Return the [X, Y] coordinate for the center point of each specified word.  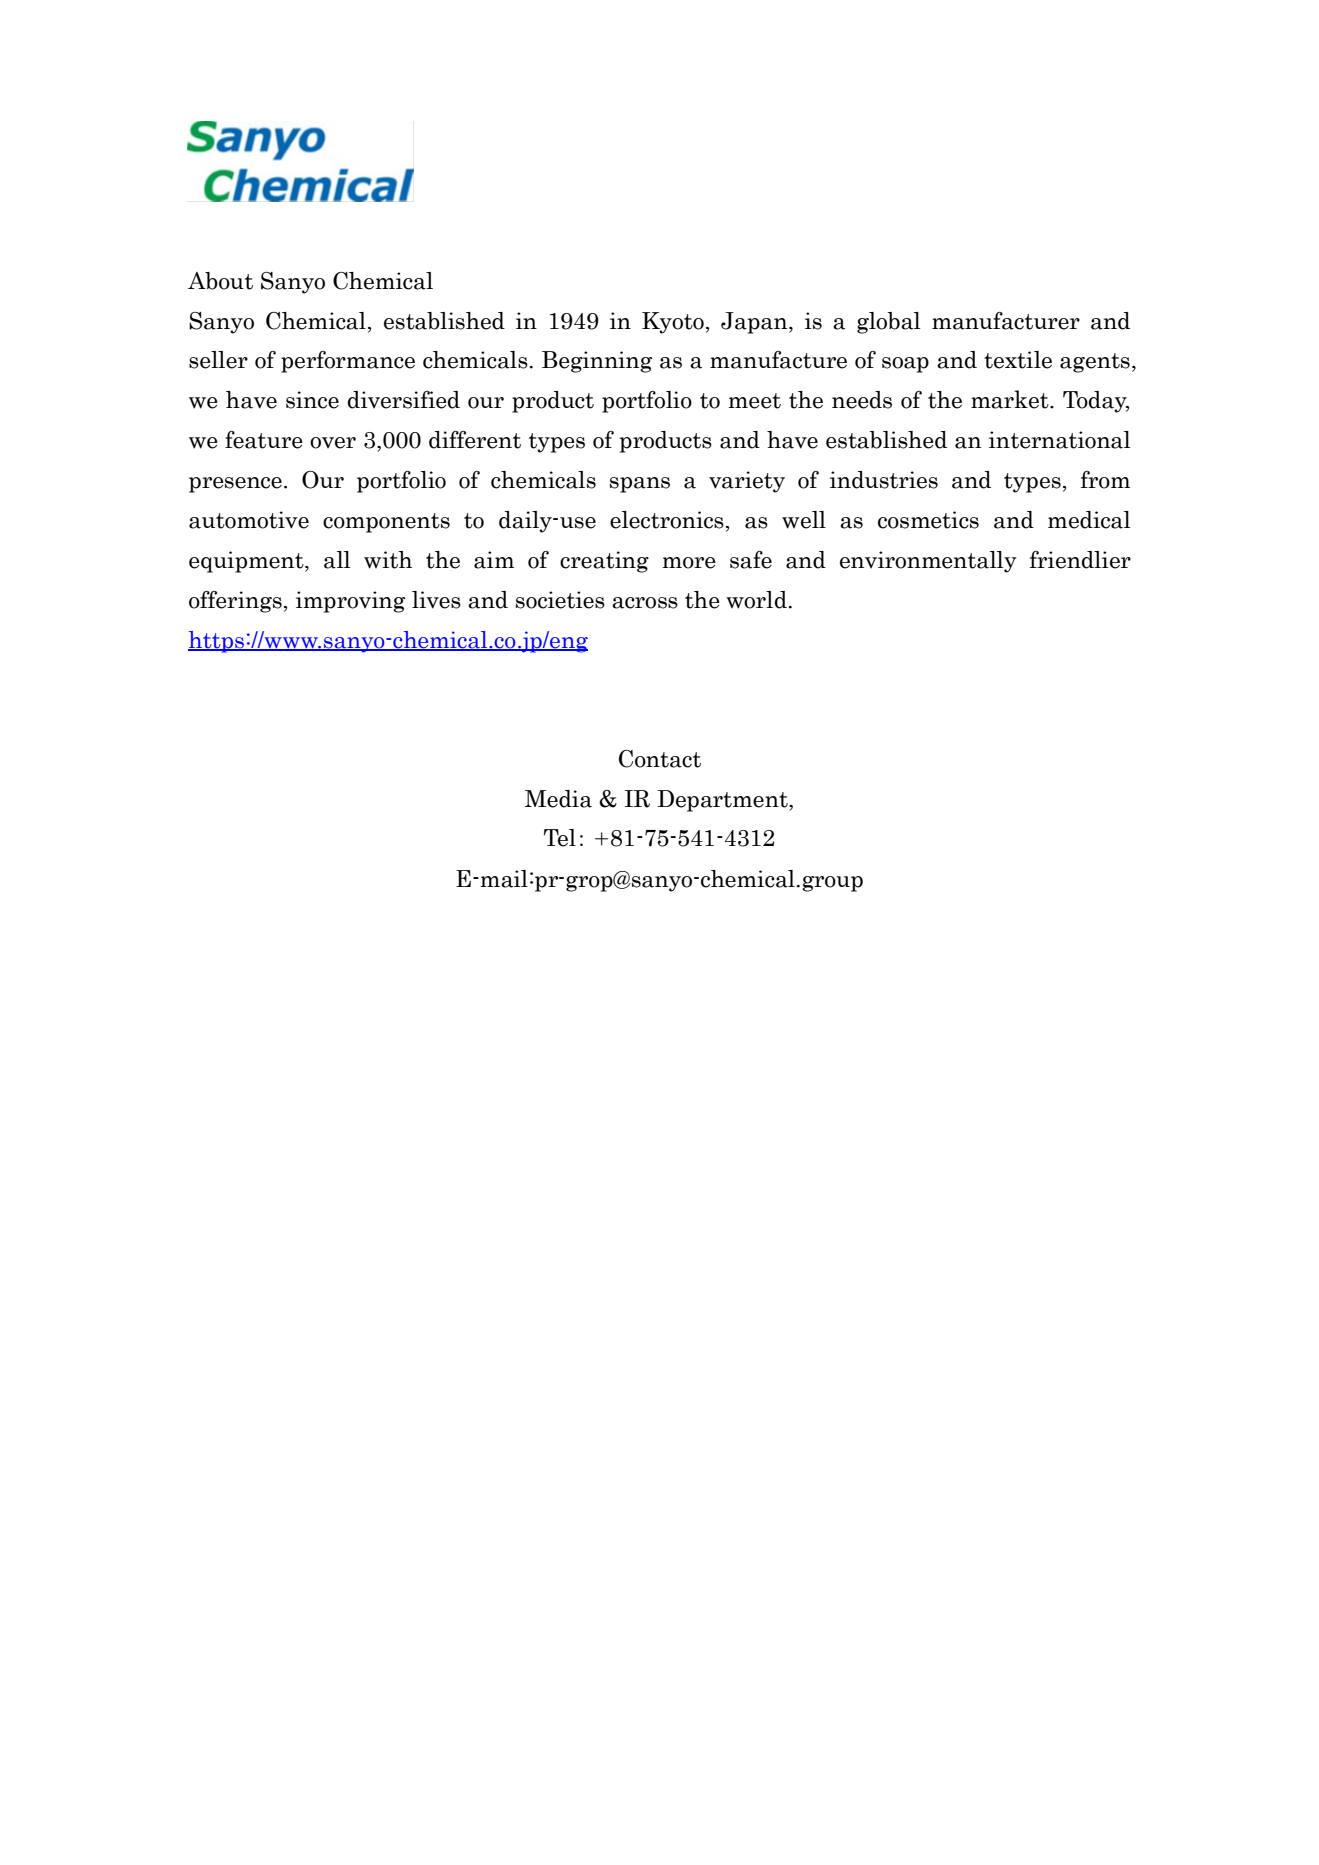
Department [723, 801]
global [888, 323]
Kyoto [673, 323]
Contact [660, 759]
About [220, 281]
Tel [560, 838]
